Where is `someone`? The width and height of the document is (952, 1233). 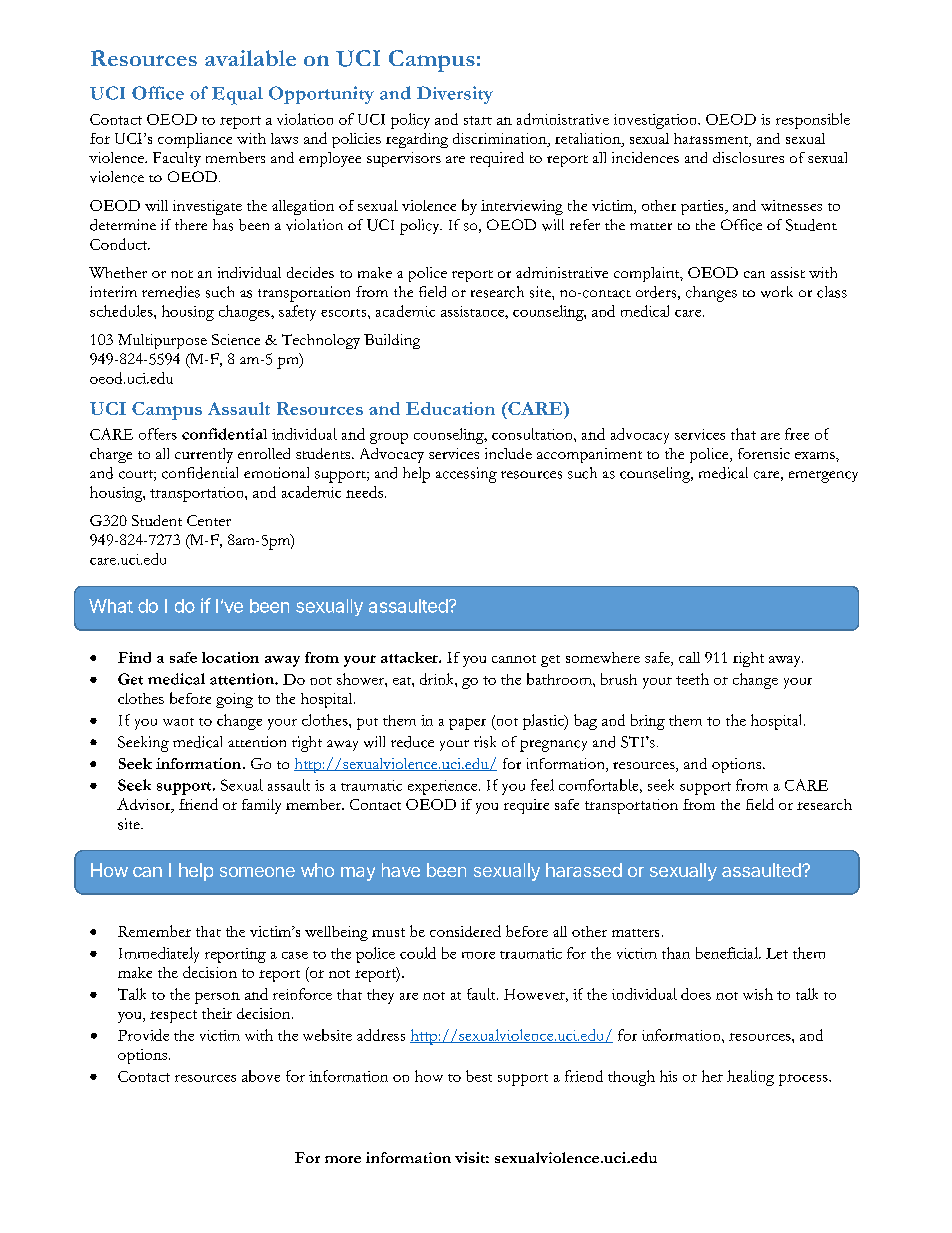 someone is located at coordinates (257, 872).
